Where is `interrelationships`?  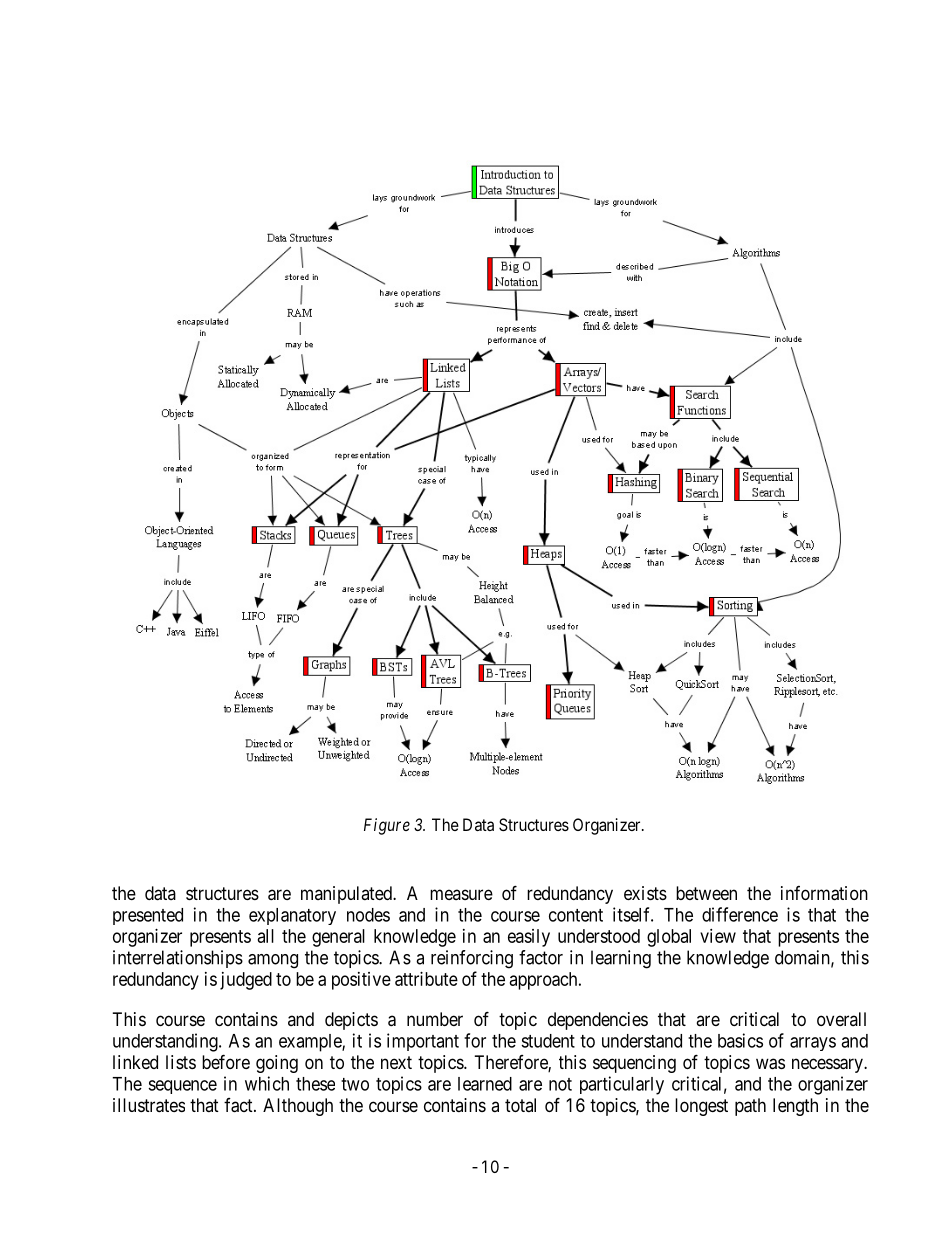
interrelationships is located at coordinates (178, 959).
